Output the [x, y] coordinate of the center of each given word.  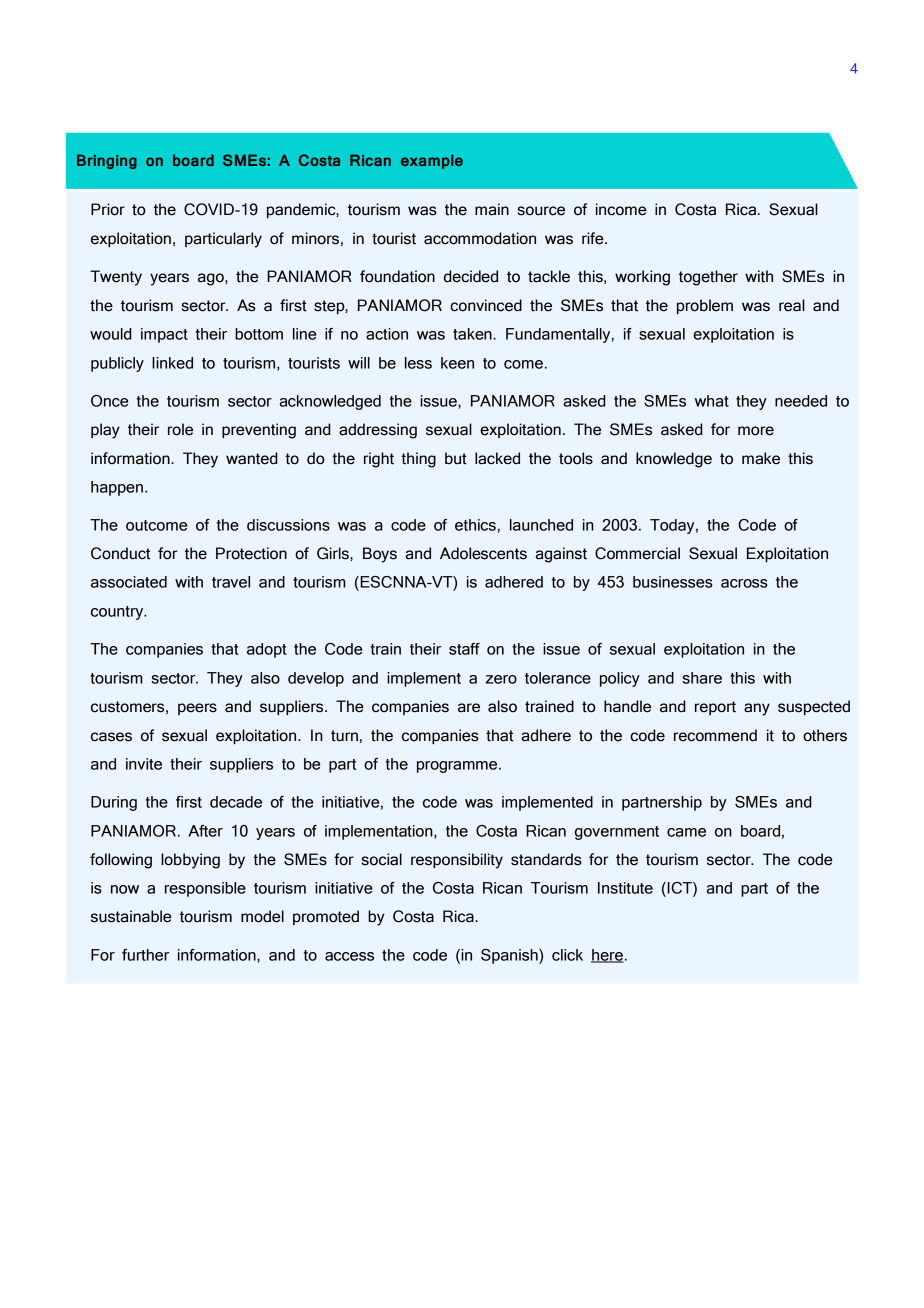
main [492, 209]
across [744, 583]
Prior [108, 209]
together [708, 278]
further [145, 955]
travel [231, 582]
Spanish [510, 956]
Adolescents [483, 553]
